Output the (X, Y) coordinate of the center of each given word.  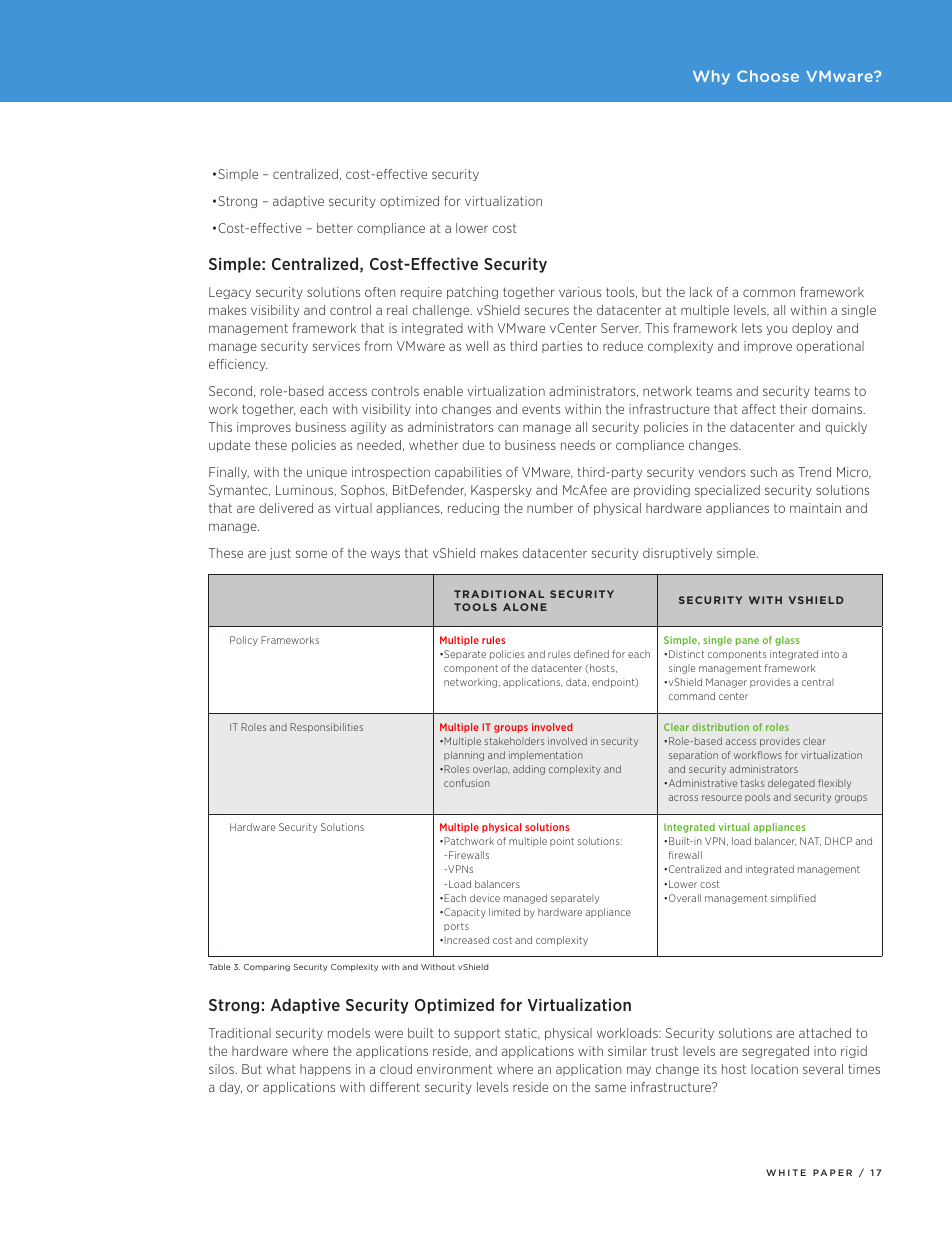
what (281, 1069)
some (311, 554)
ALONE (525, 607)
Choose (768, 76)
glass (787, 641)
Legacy (230, 293)
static (522, 1033)
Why (711, 77)
